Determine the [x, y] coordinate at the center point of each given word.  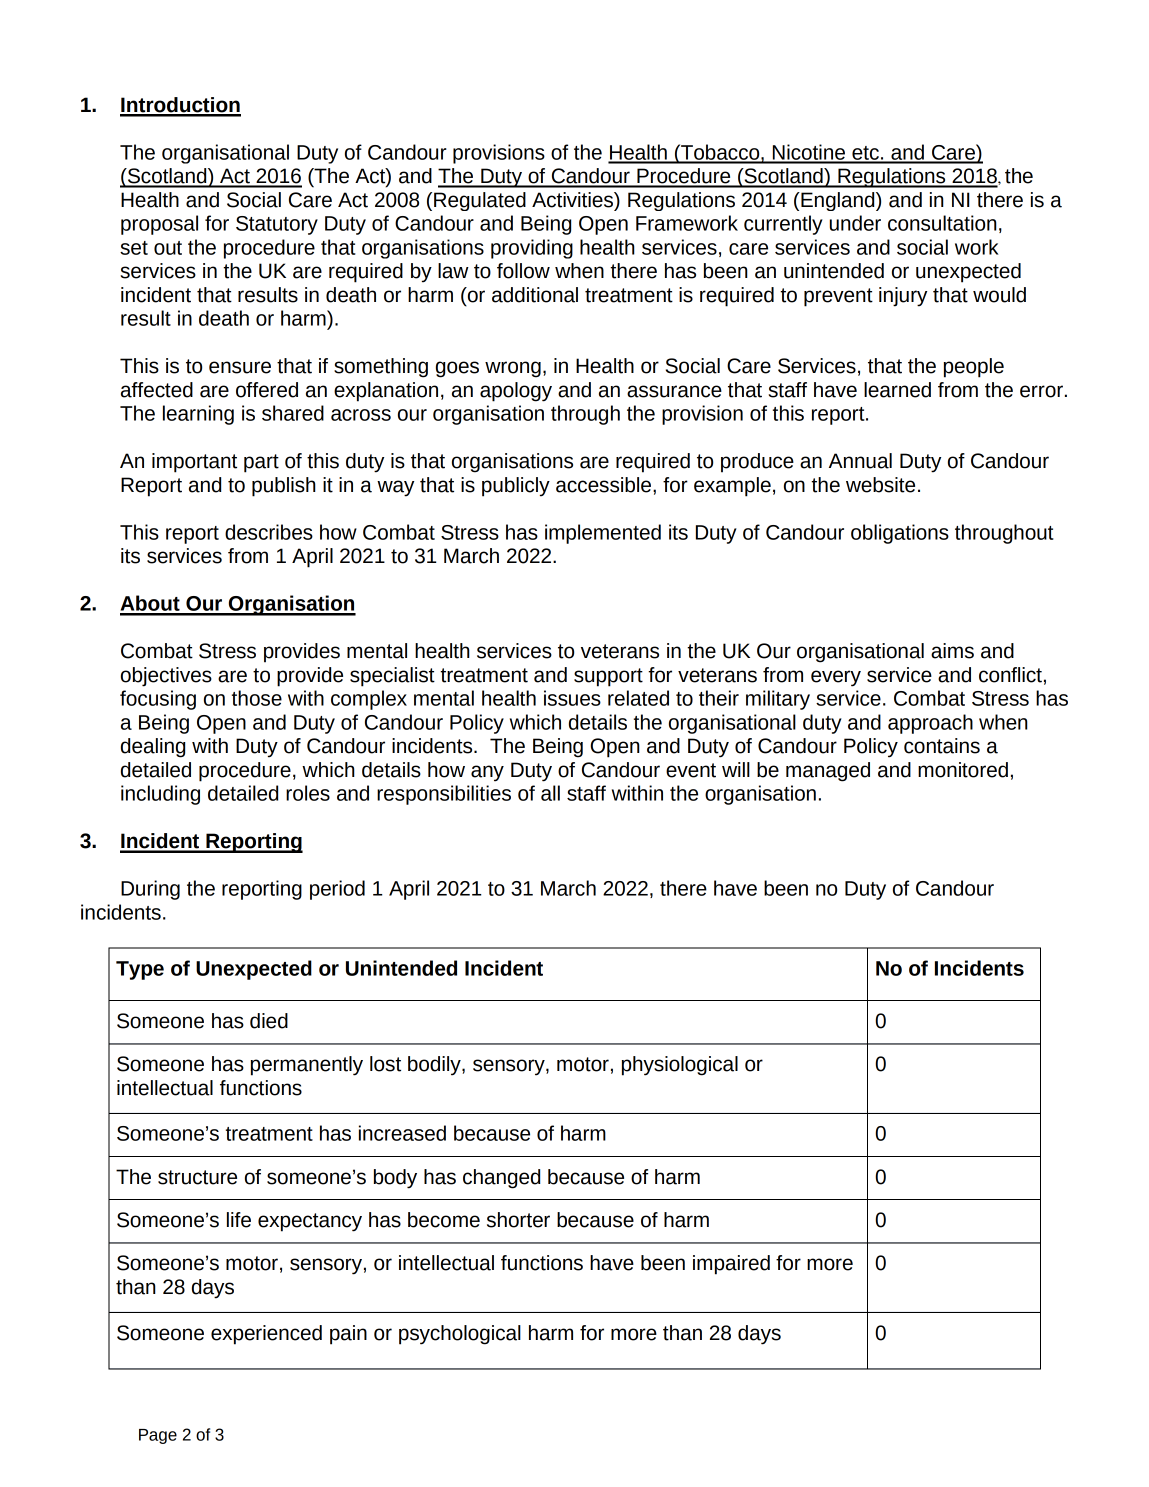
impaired [731, 1265]
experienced [266, 1335]
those [257, 698]
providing [532, 249]
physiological [680, 1066]
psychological [460, 1335]
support [608, 677]
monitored [963, 770]
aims [952, 651]
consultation [942, 223]
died [269, 1021]
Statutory [277, 225]
